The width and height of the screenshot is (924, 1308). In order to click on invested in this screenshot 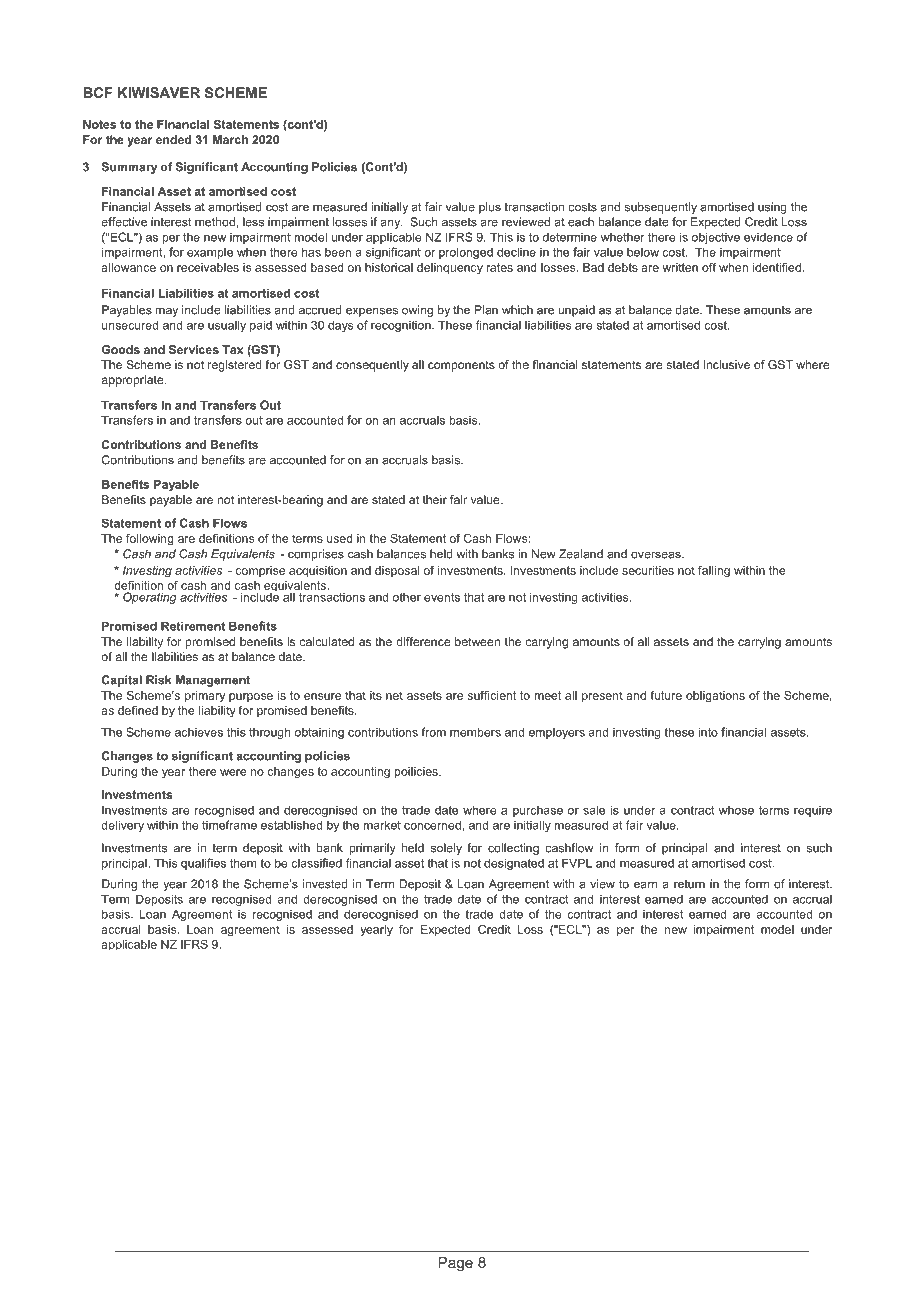, I will do `click(325, 884)`.
